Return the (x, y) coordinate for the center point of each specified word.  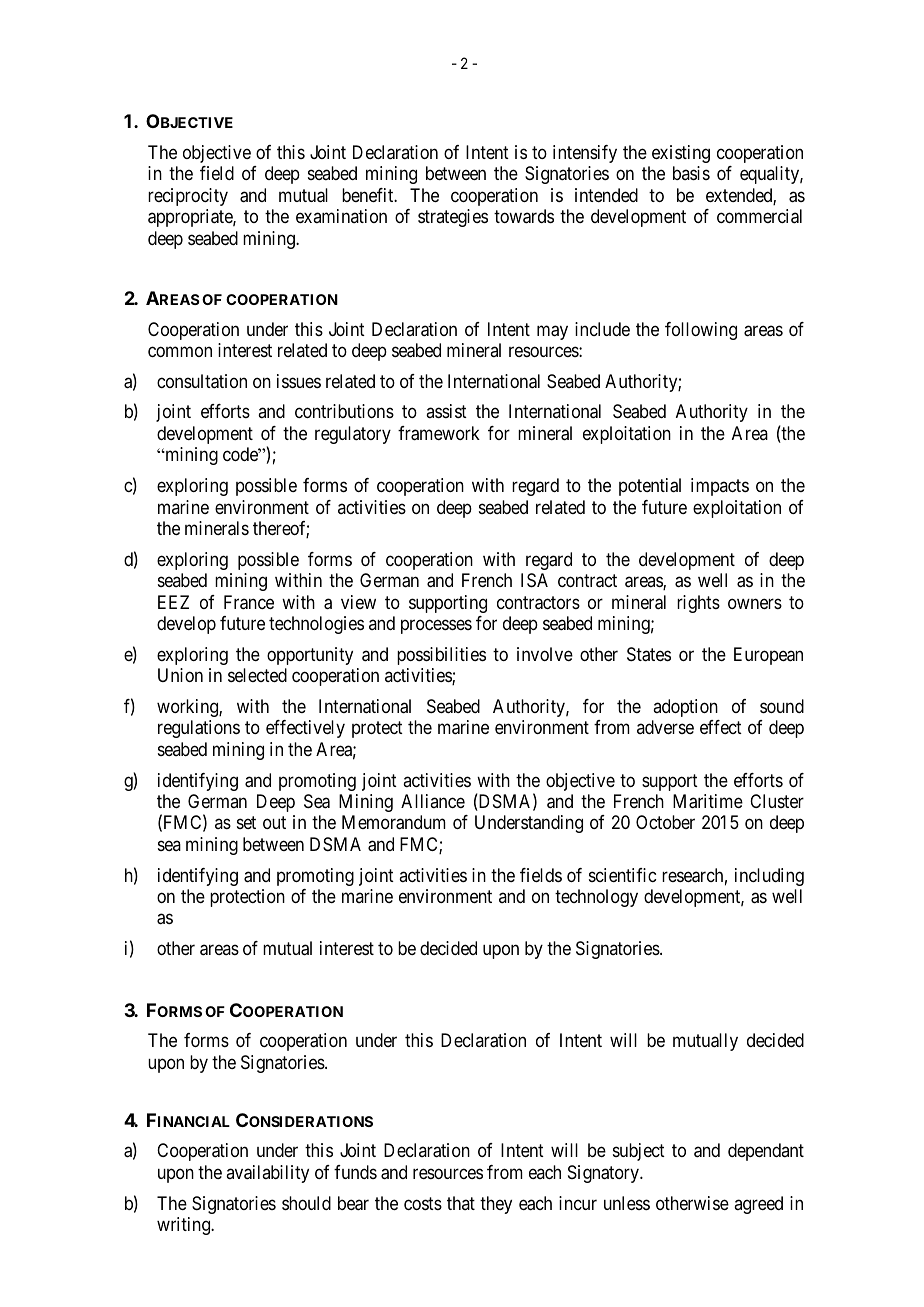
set (246, 823)
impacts (720, 487)
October (665, 822)
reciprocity (188, 197)
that (461, 1203)
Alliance (433, 801)
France (249, 602)
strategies (453, 218)
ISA (534, 580)
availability (267, 1174)
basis (691, 173)
